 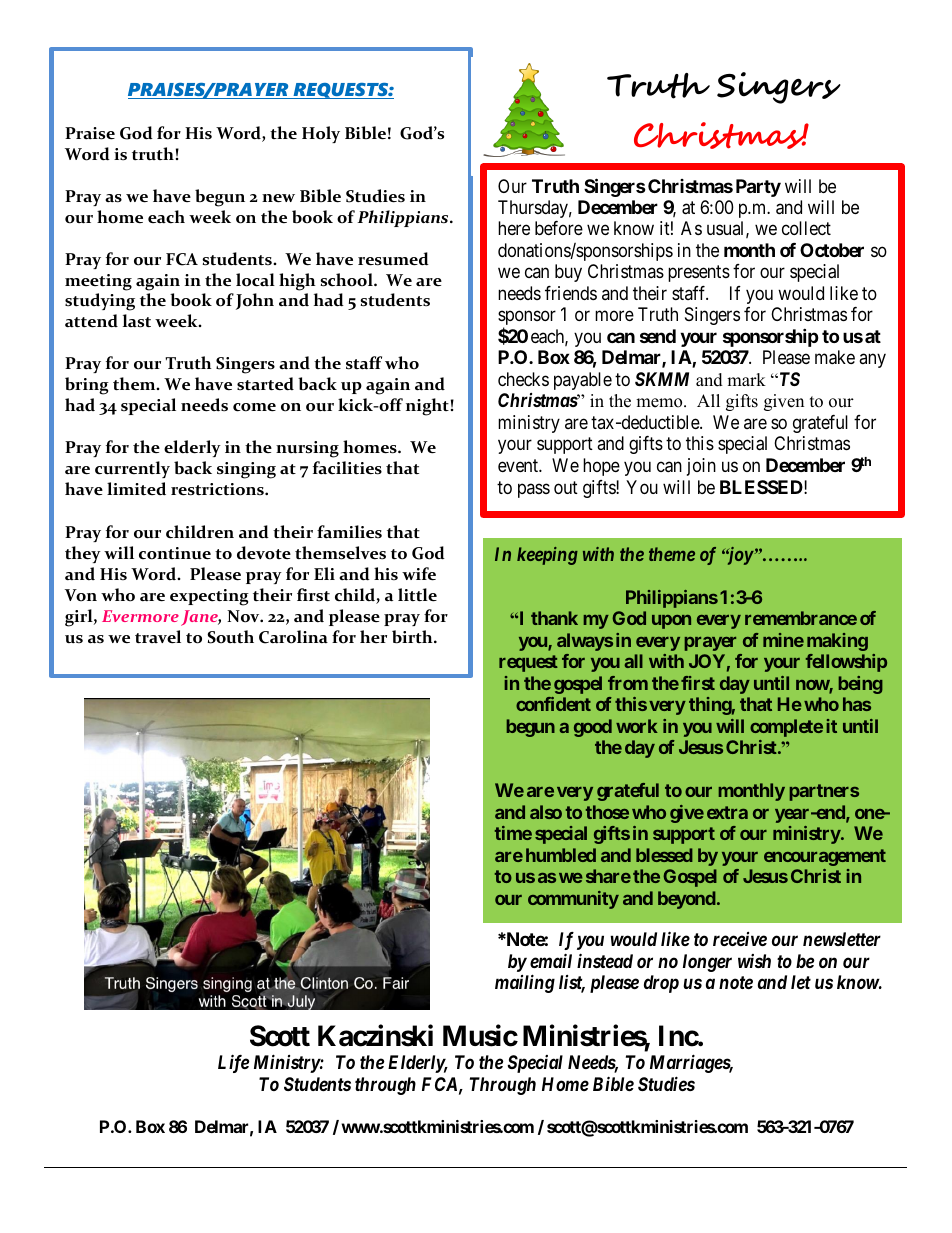 What do you see at coordinates (417, 595) in the screenshot?
I see `little` at bounding box center [417, 595].
